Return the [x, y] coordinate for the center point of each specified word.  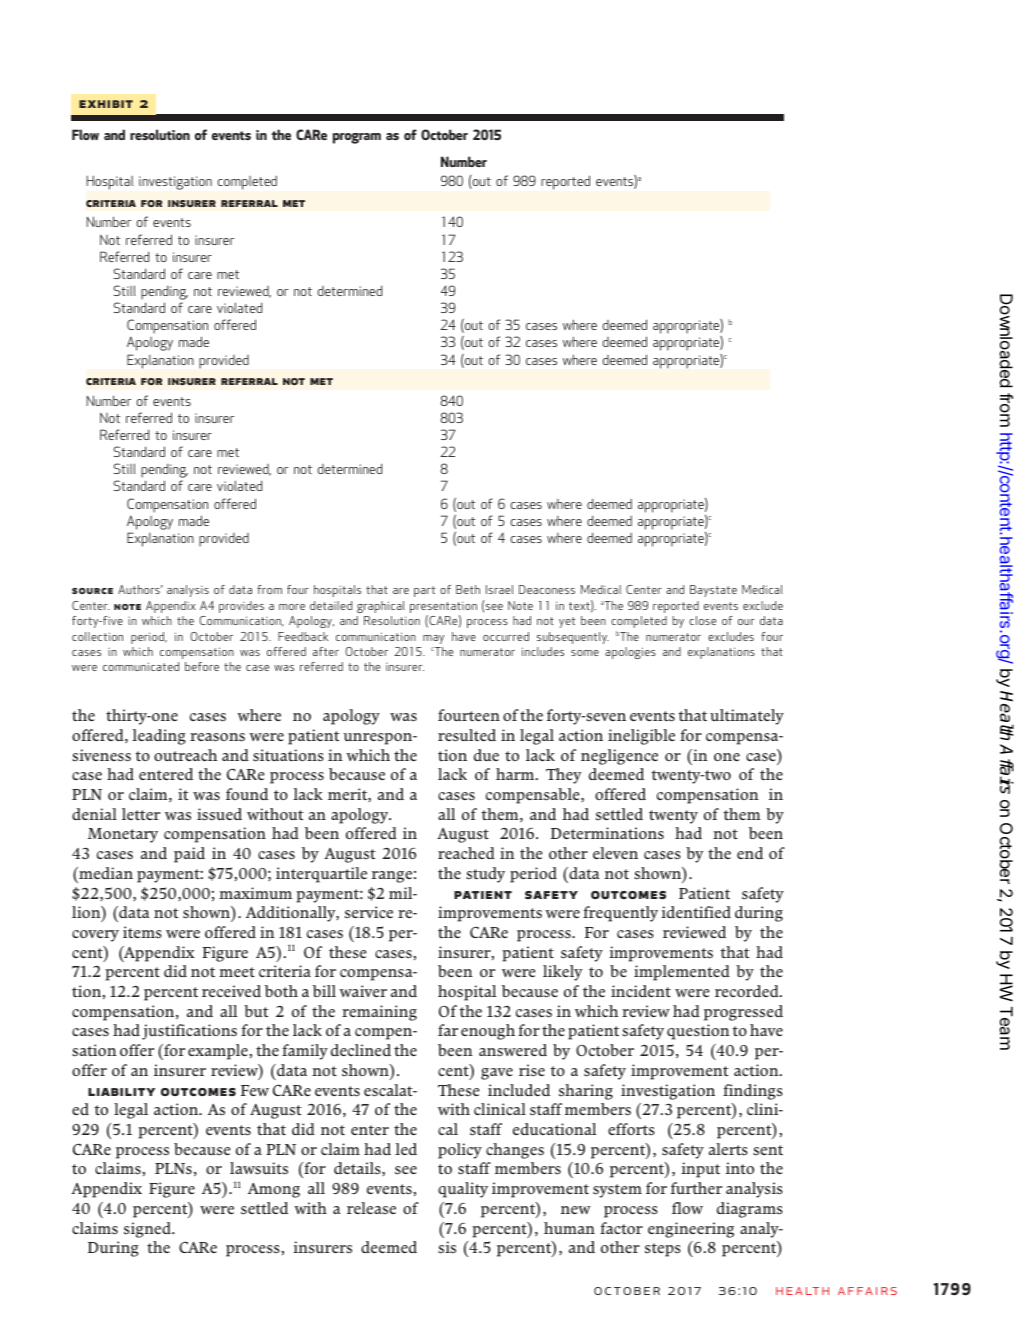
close [702, 620]
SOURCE [92, 591]
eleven [615, 853]
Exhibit [106, 104]
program [357, 138]
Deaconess [547, 589]
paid [189, 855]
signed [148, 1230]
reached [466, 853]
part [425, 591]
